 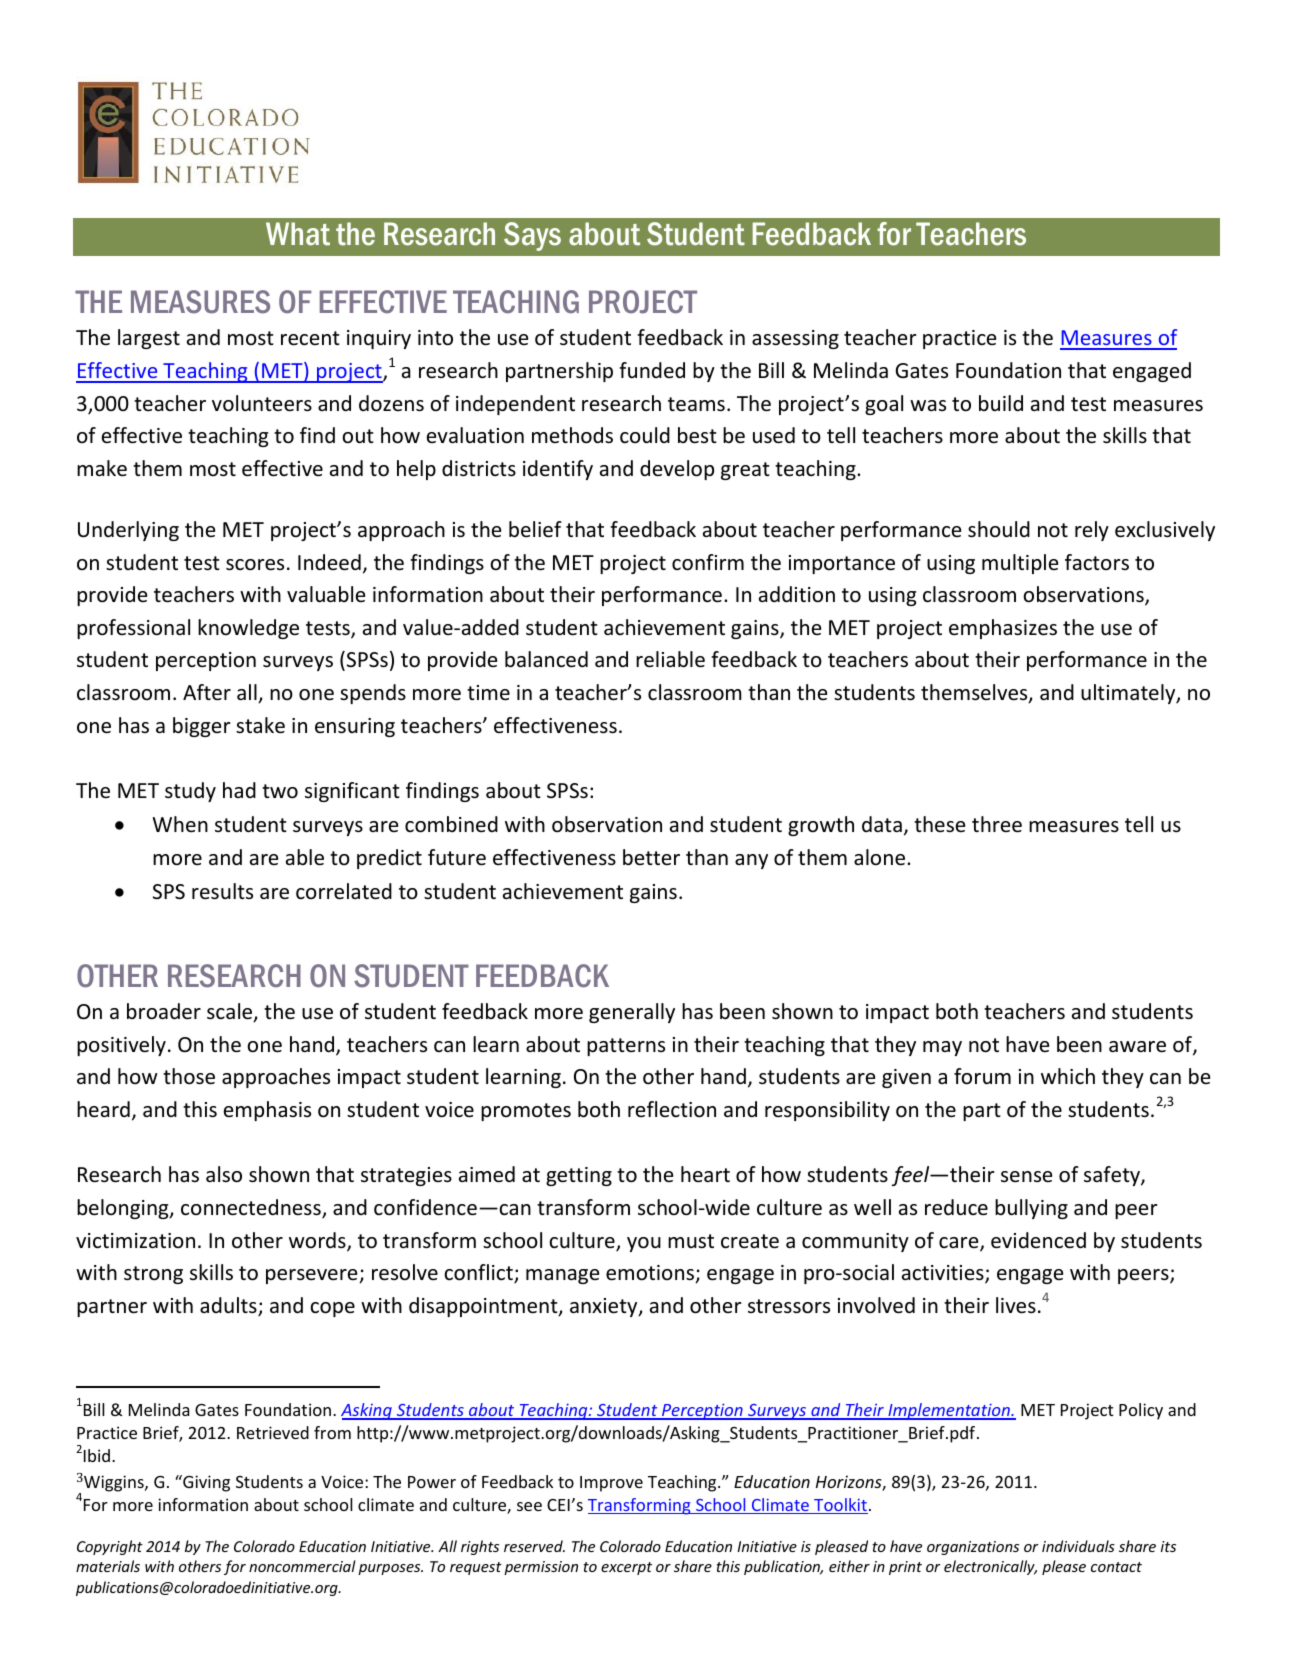 What do you see at coordinates (252, 1208) in the image?
I see `connectedness` at bounding box center [252, 1208].
